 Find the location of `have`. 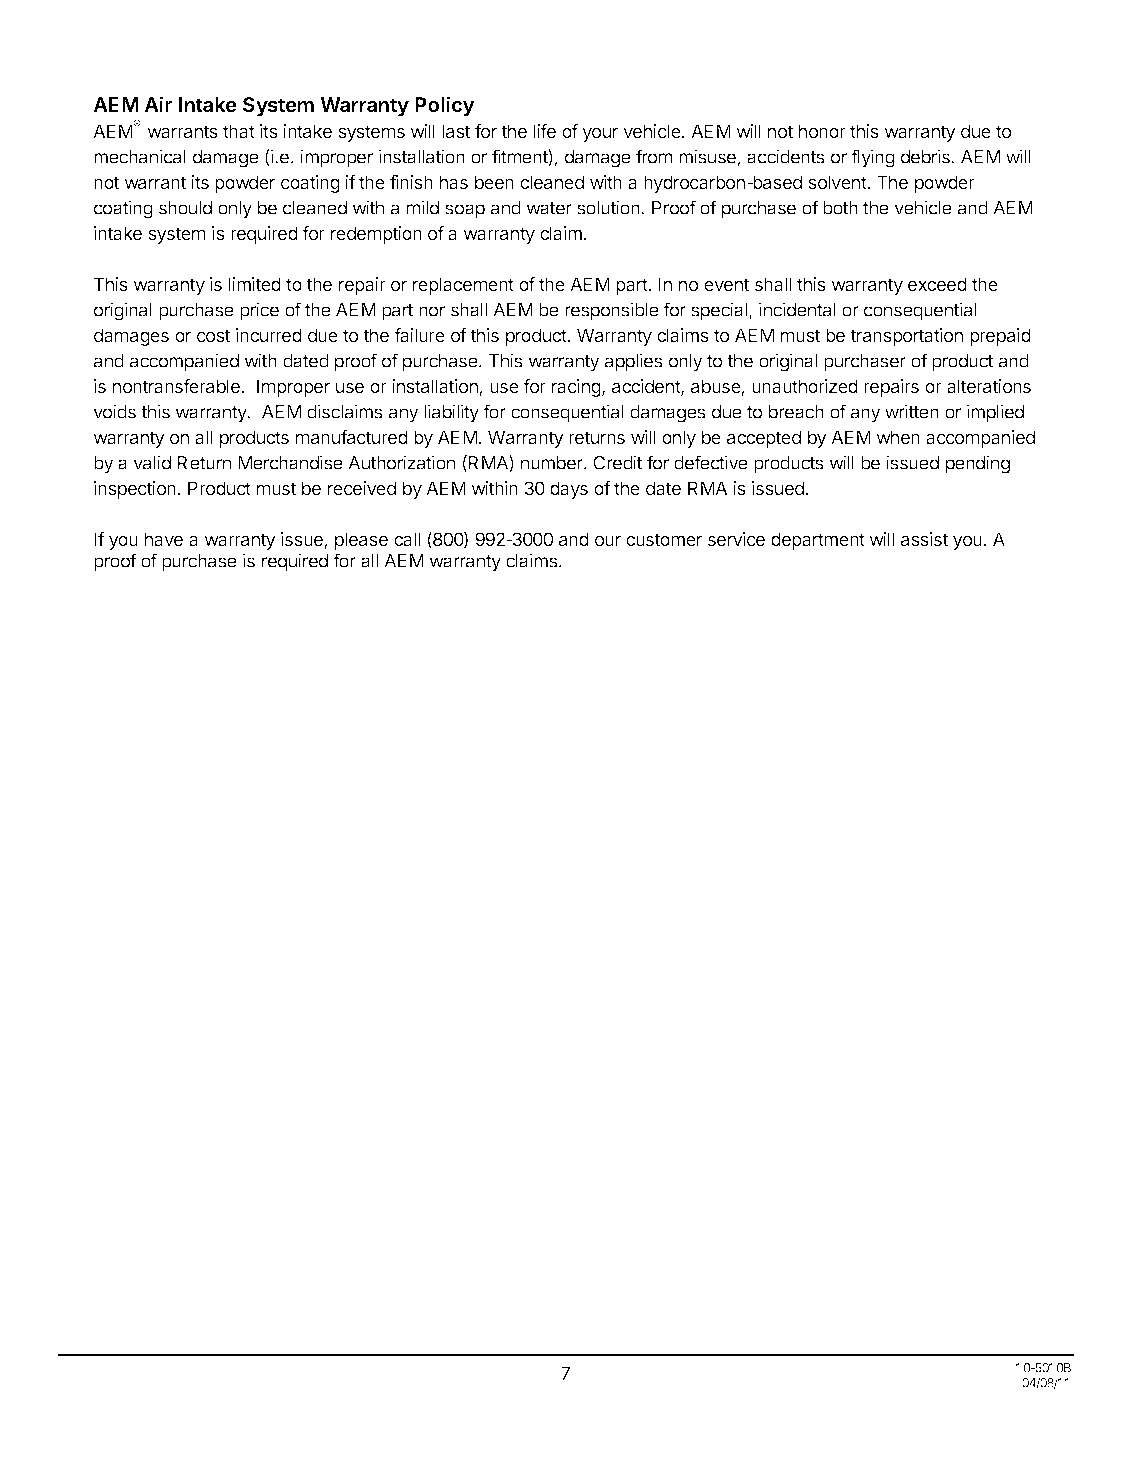

have is located at coordinates (164, 539).
